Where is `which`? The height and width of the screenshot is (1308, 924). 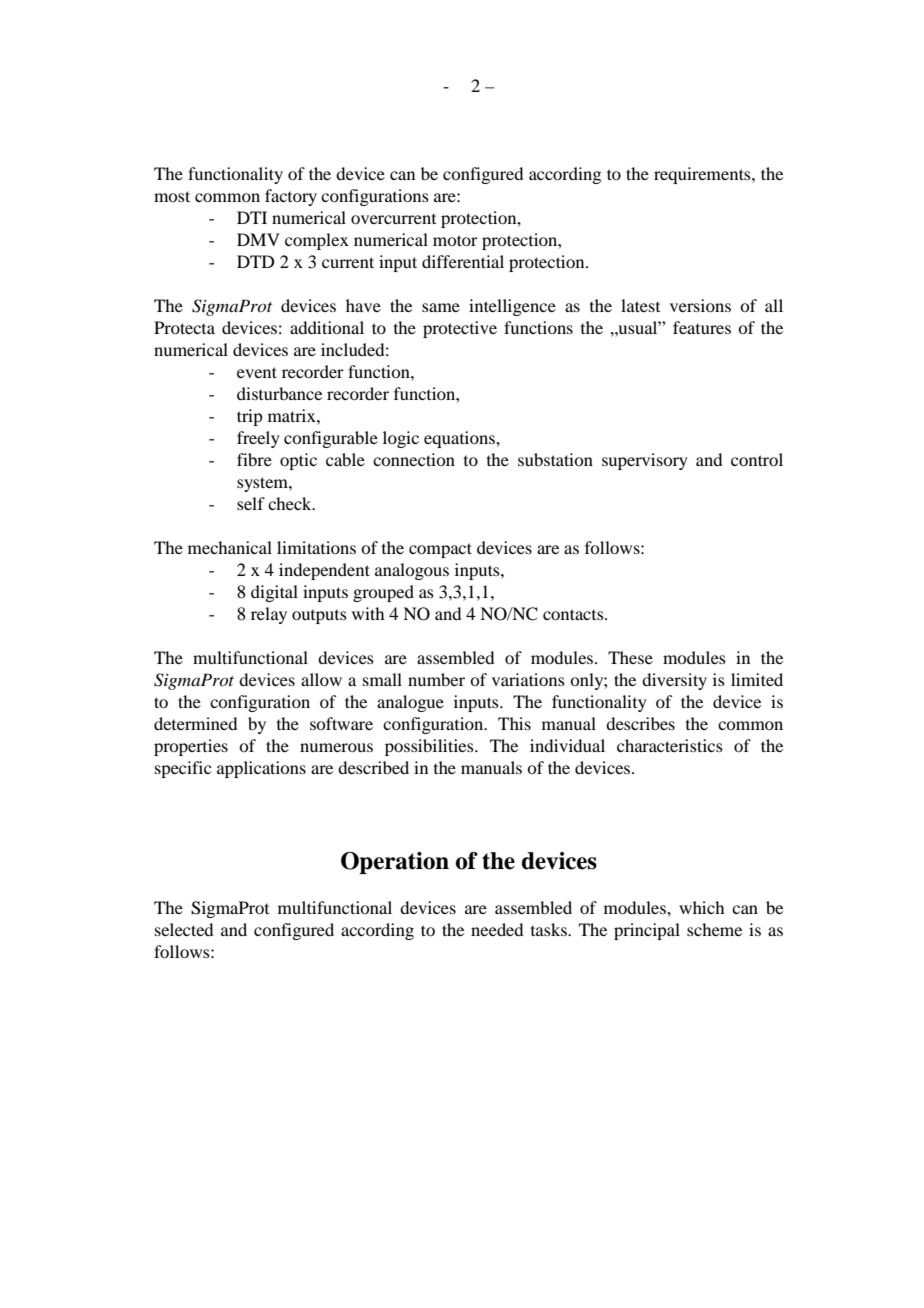 which is located at coordinates (701, 907).
